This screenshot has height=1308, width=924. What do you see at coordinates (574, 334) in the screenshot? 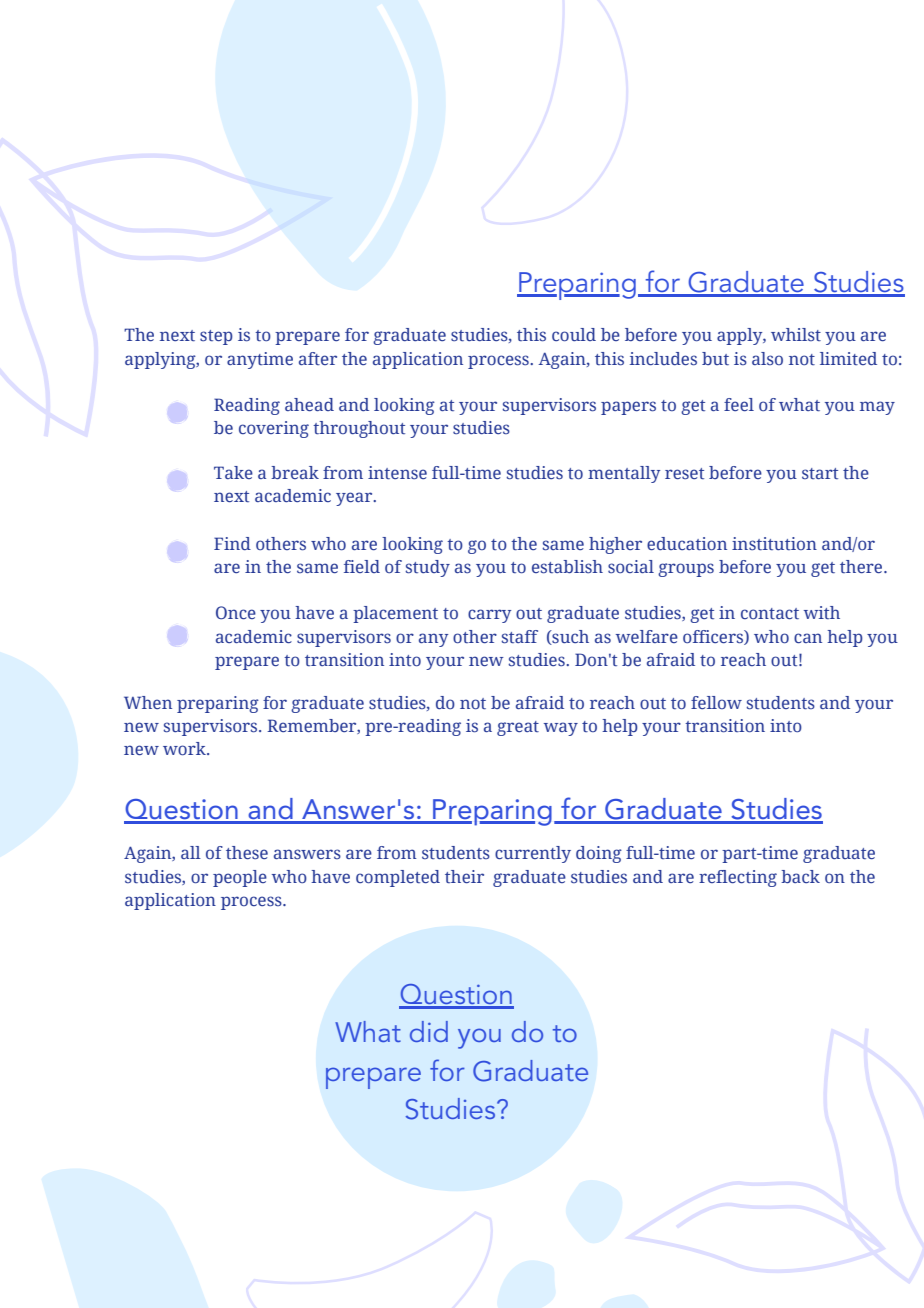
I see `could` at bounding box center [574, 334].
